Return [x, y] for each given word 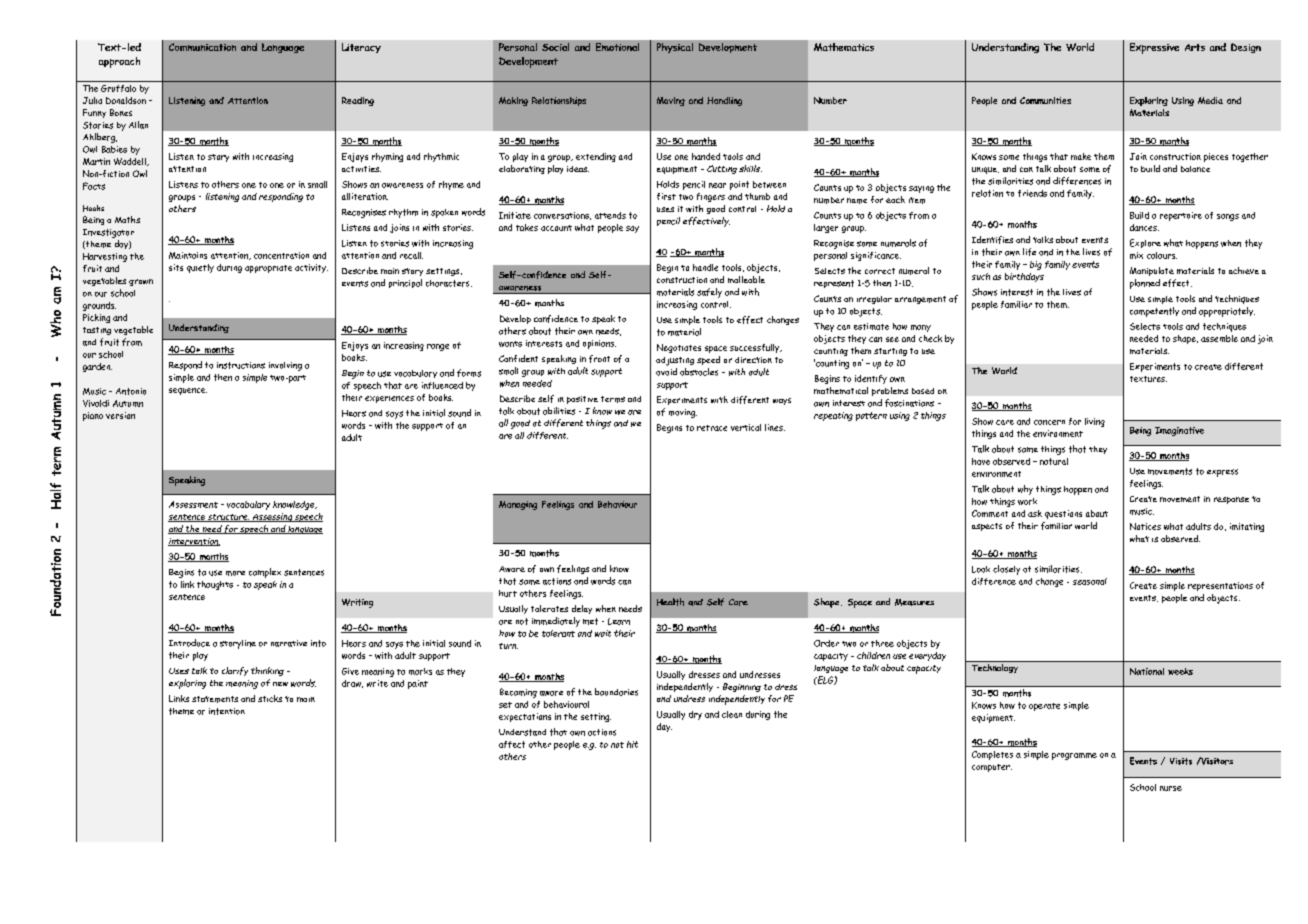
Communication [202, 47]
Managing [518, 505]
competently [1154, 312]
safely [709, 293]
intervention [194, 542]
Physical [675, 48]
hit [632, 744]
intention [227, 711]
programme [1074, 756]
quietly [200, 268]
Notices [1145, 526]
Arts [1195, 47]
